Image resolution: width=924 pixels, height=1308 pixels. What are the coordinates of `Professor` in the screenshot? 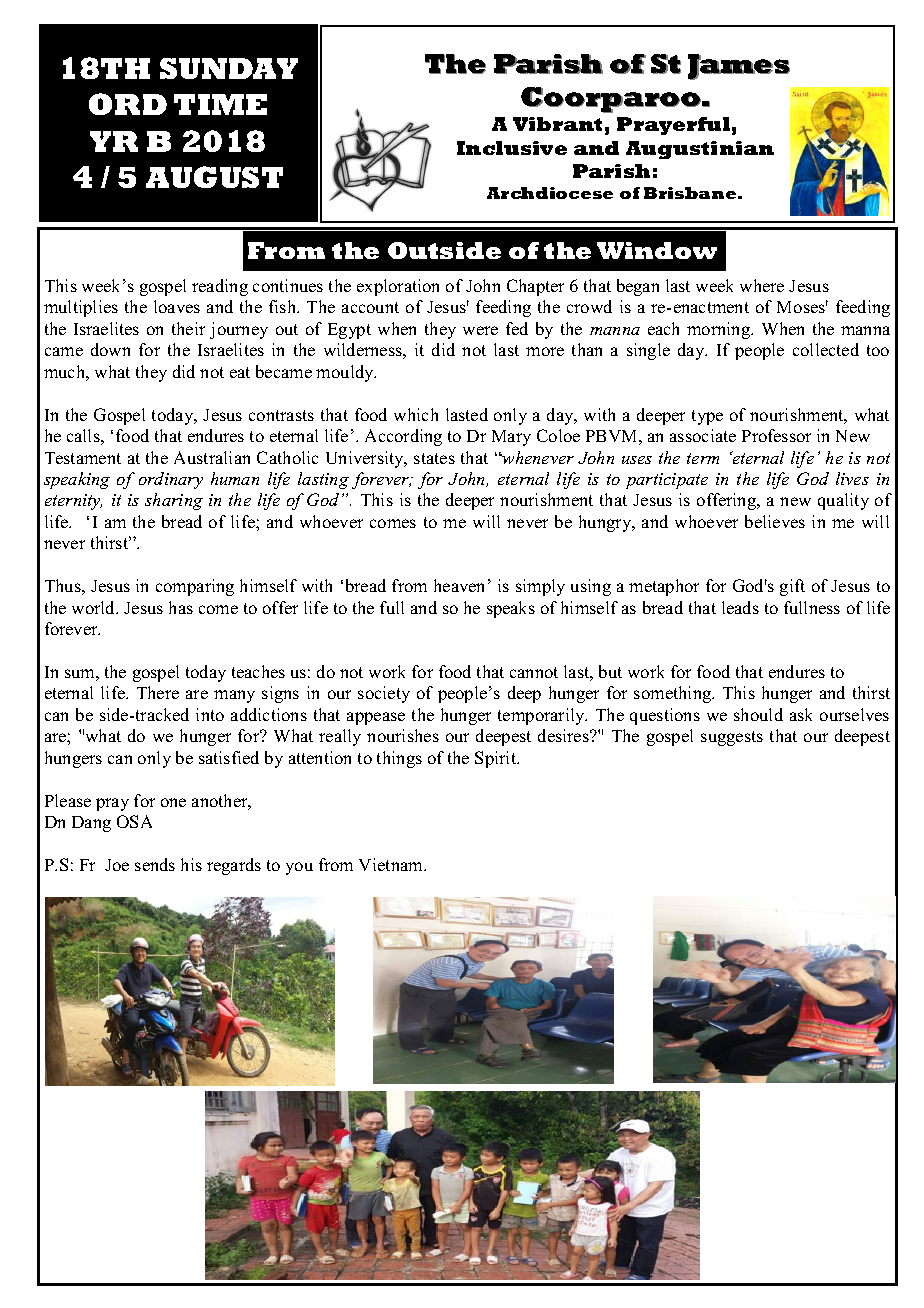 It's located at (776, 435).
